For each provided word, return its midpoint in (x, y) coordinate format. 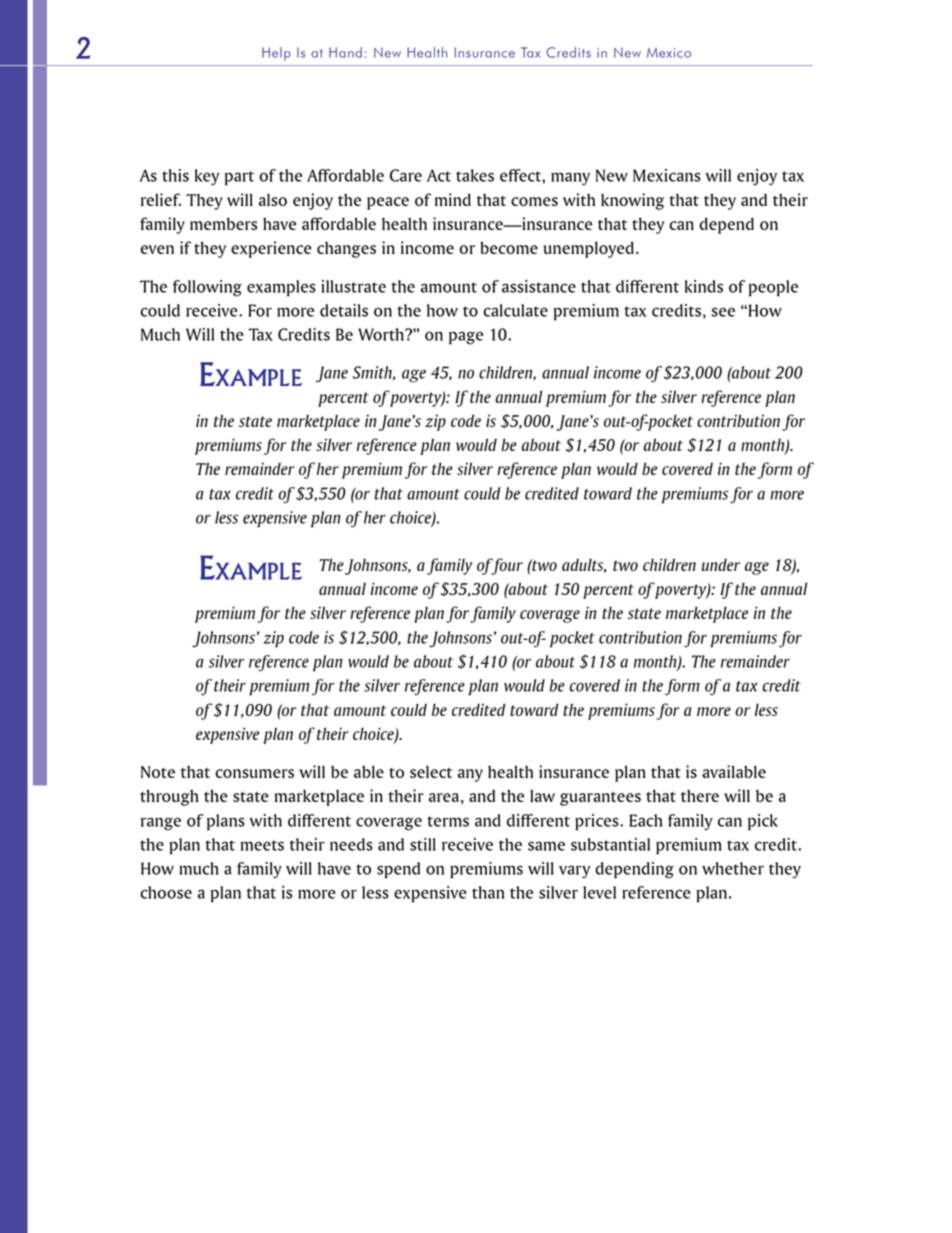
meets (262, 845)
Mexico (669, 53)
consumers (254, 773)
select (431, 771)
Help (276, 54)
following (207, 288)
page (466, 338)
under (721, 565)
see (723, 312)
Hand (345, 52)
